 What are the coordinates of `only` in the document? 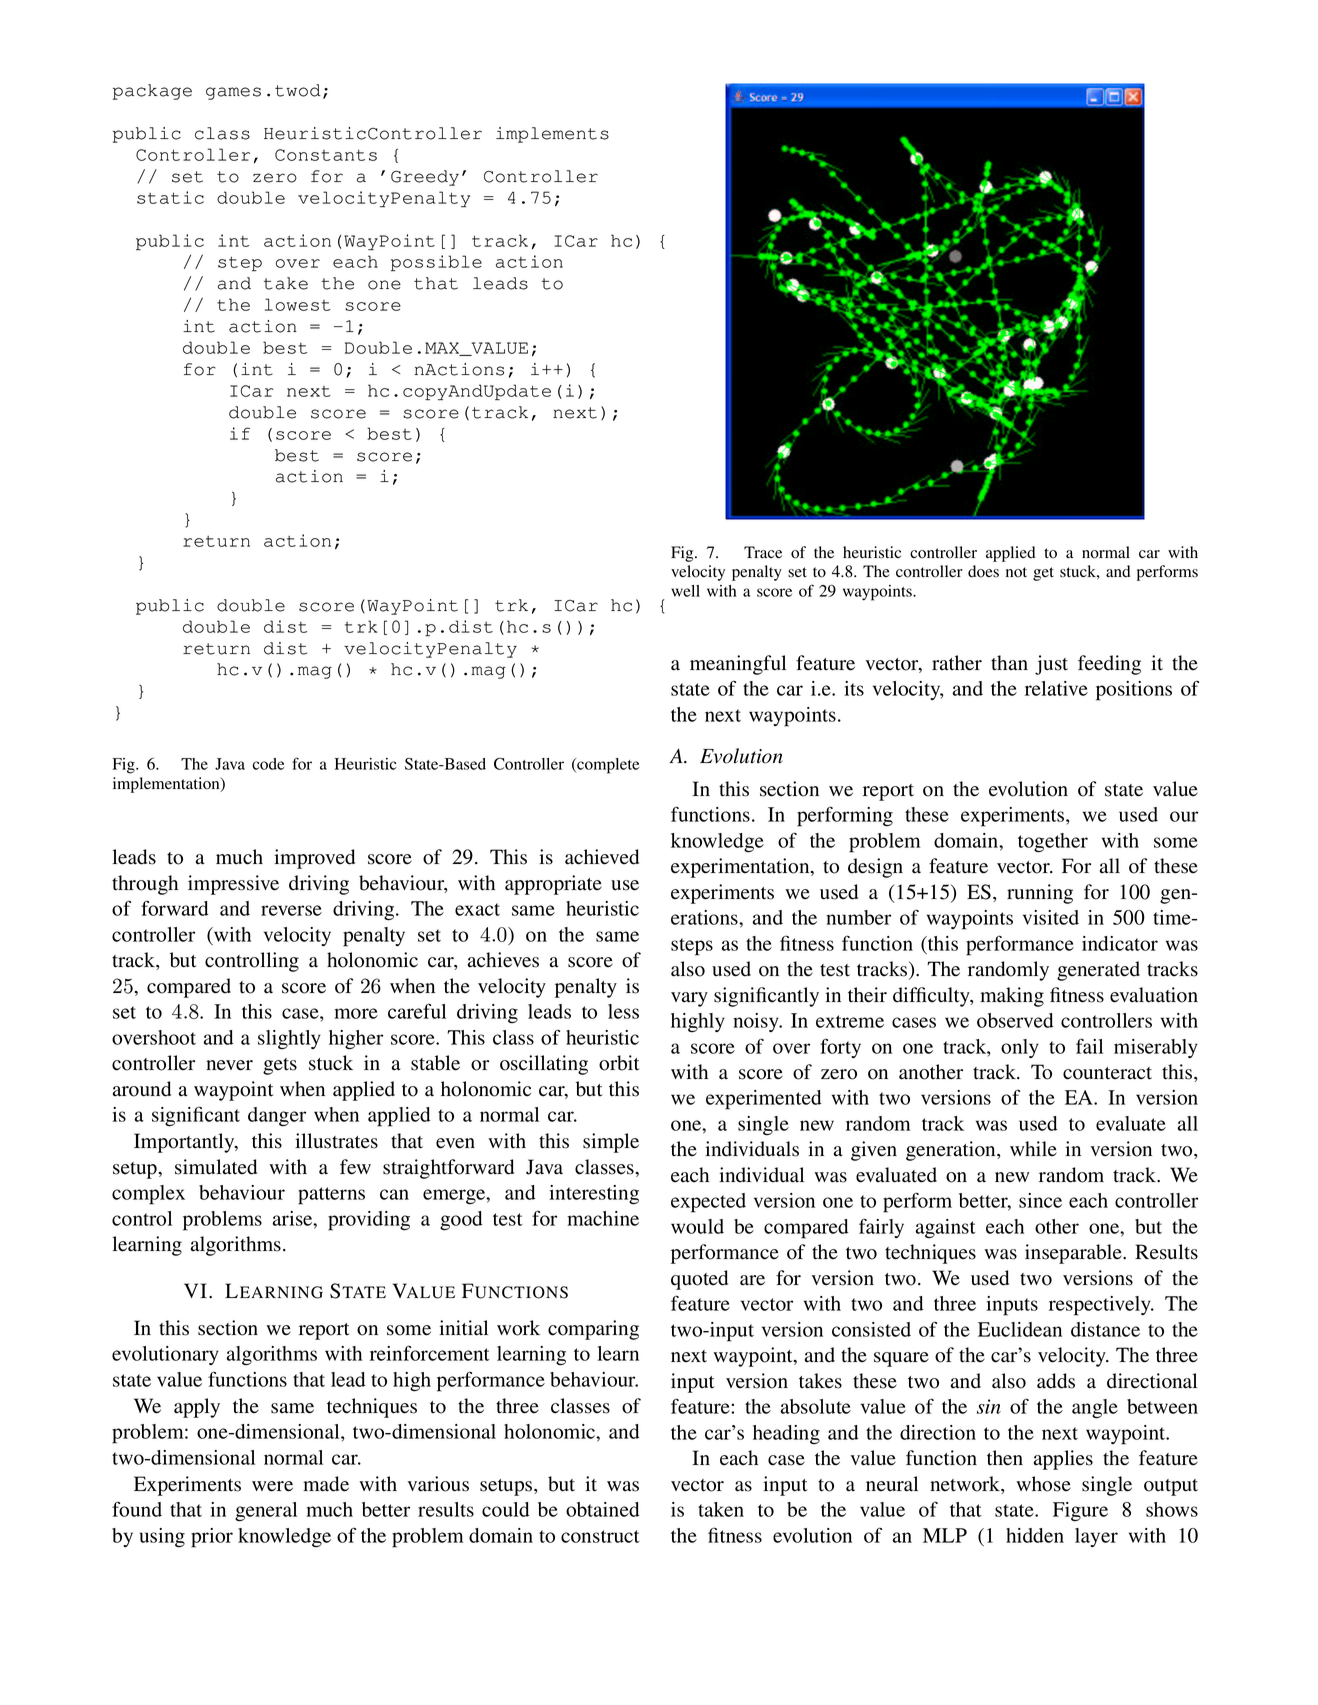 It's located at (1020, 1048).
